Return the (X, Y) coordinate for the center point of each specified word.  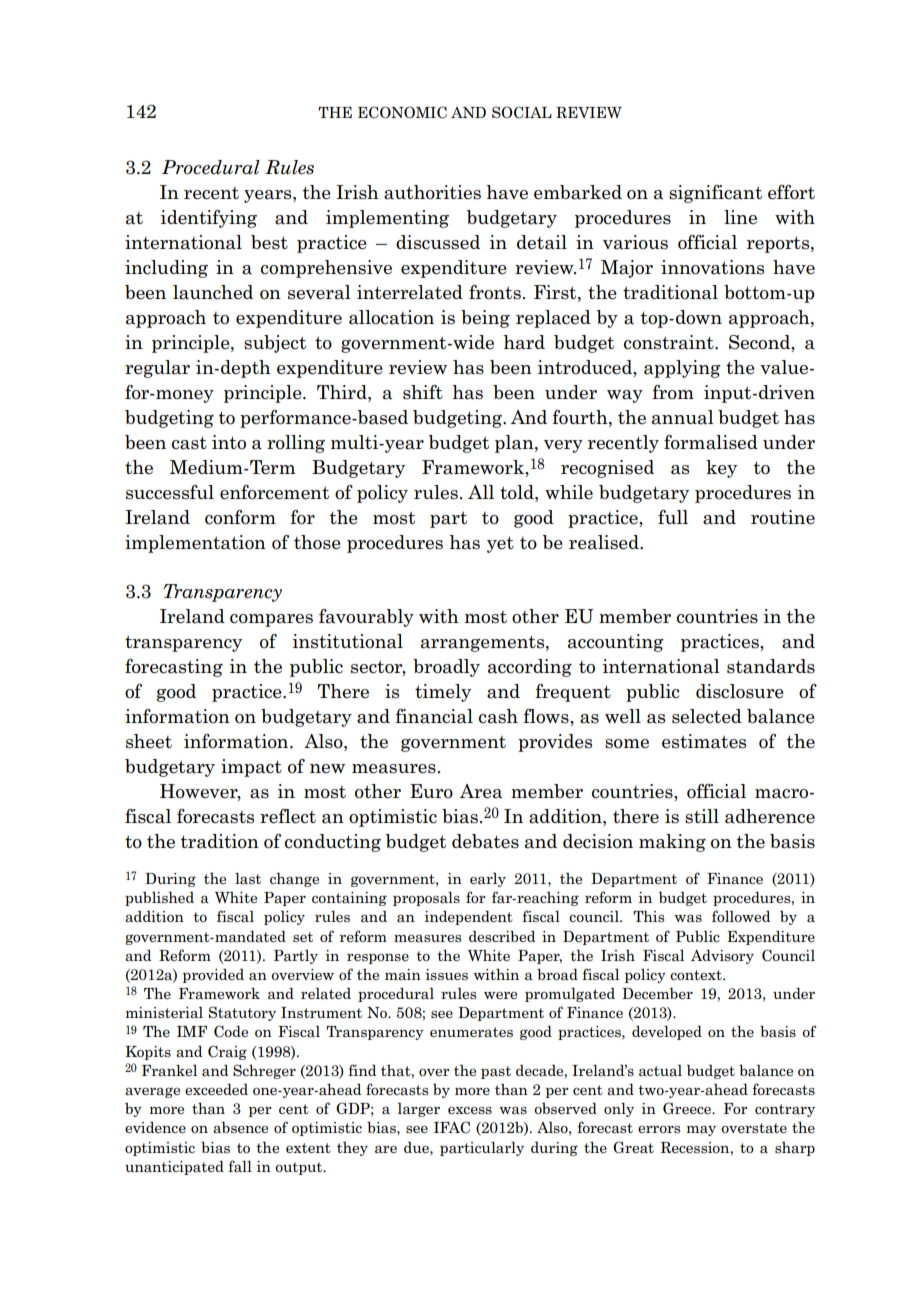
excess (470, 1110)
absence (240, 1127)
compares (271, 620)
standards (771, 666)
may (701, 1130)
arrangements (484, 643)
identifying (208, 219)
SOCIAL (522, 112)
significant (715, 194)
